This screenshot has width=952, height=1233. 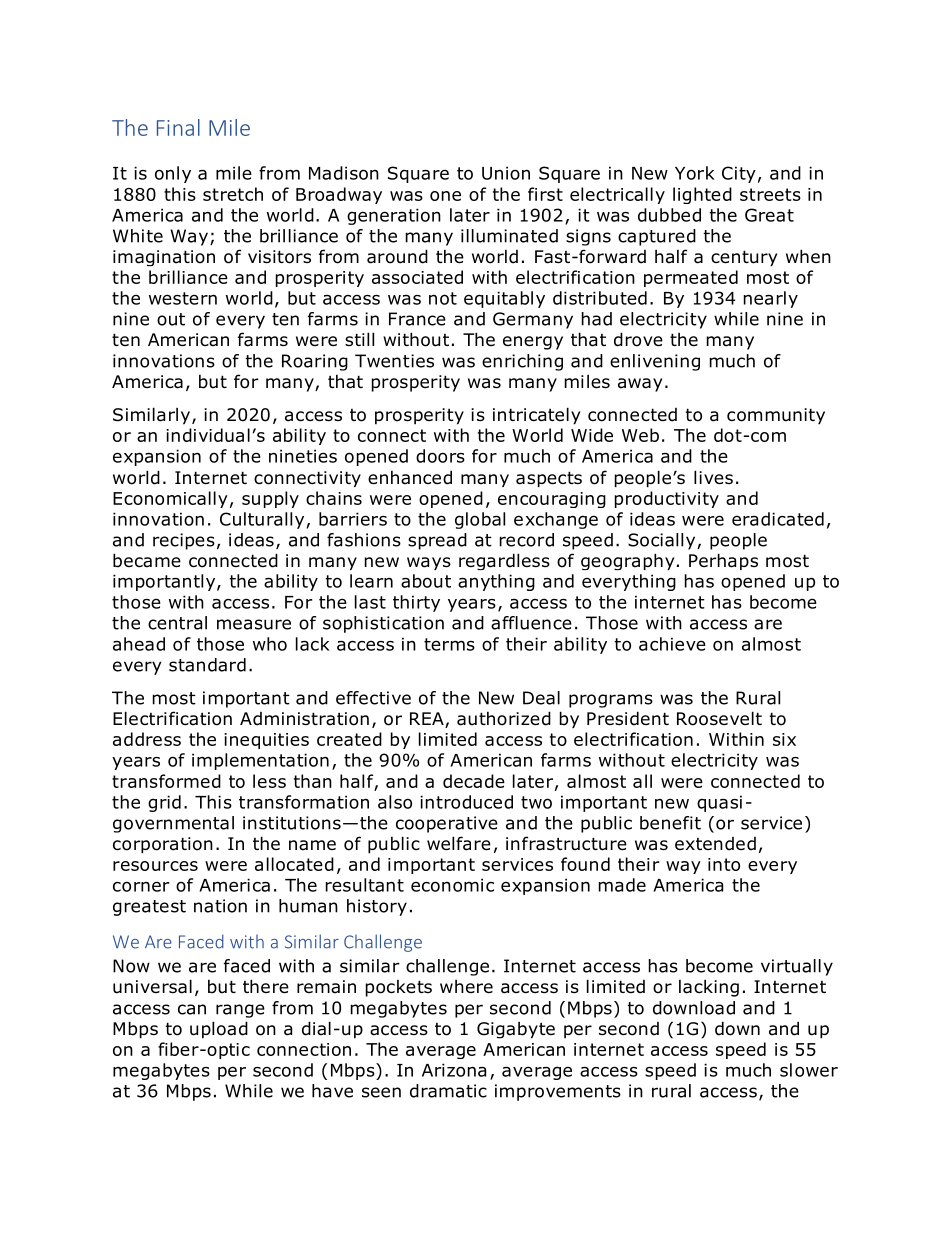 What do you see at coordinates (776, 416) in the screenshot?
I see `community` at bounding box center [776, 416].
